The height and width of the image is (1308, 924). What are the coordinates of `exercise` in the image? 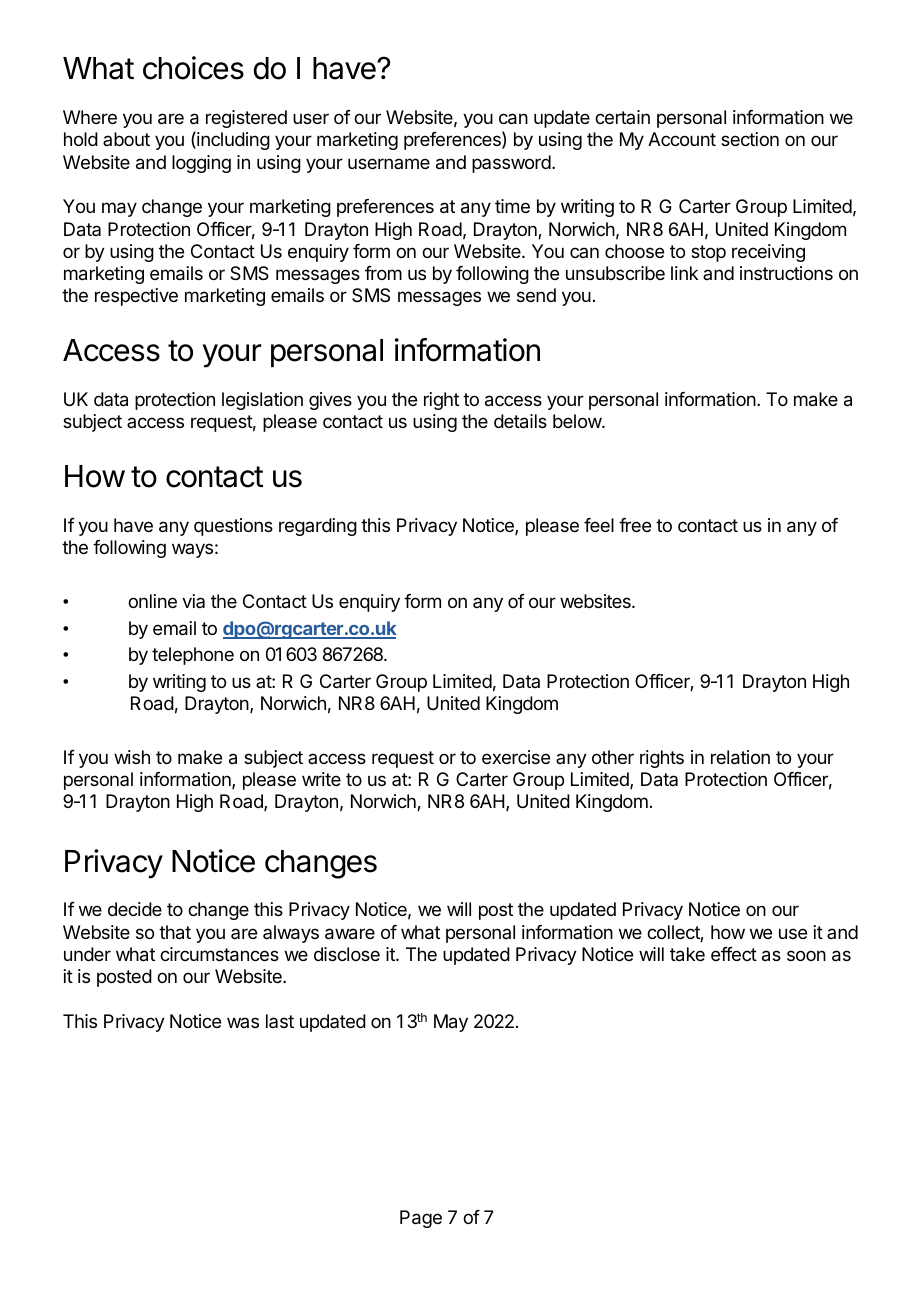 It's located at (516, 757).
